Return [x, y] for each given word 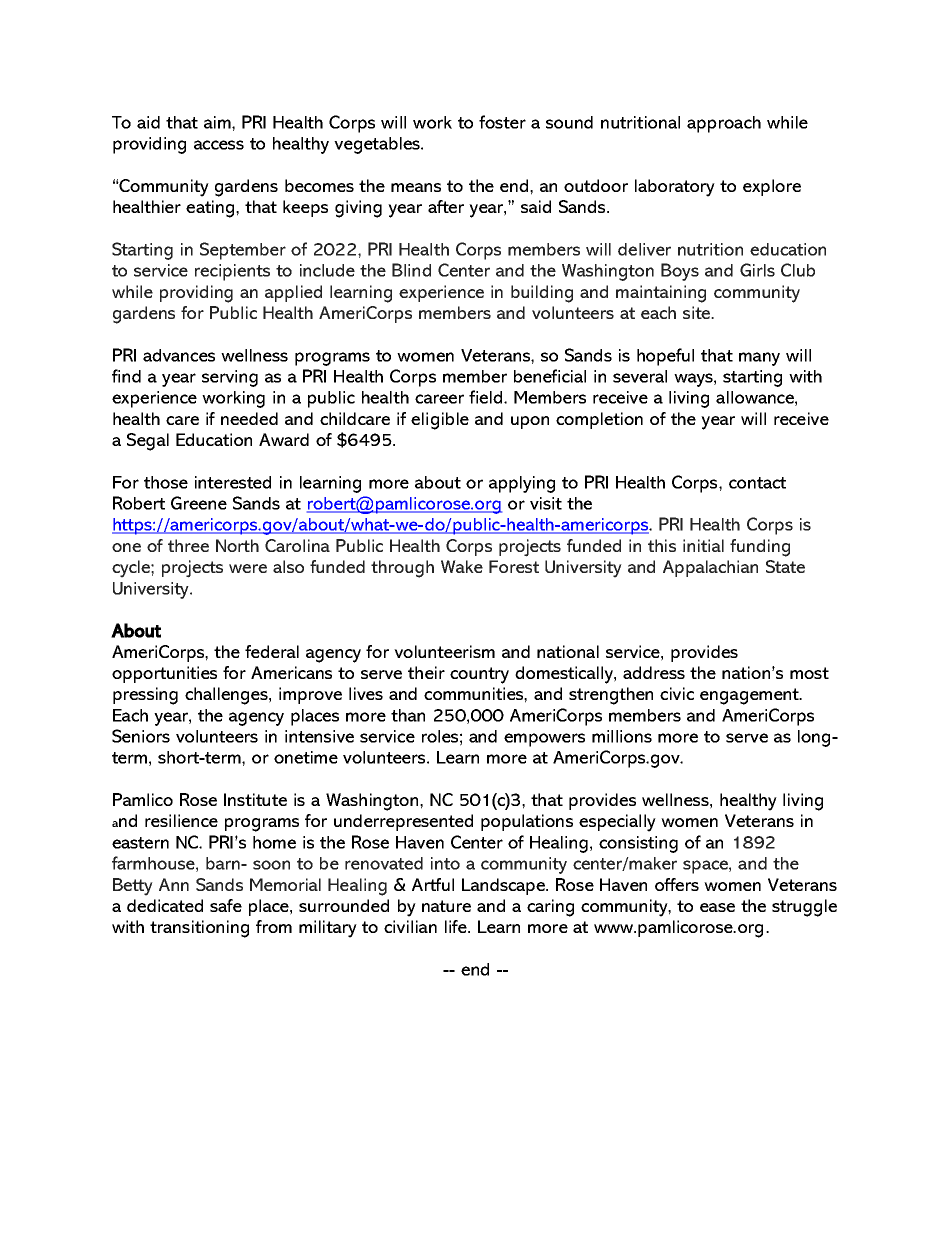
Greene [199, 503]
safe [226, 905]
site [698, 312]
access [219, 145]
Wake [462, 566]
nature [446, 906]
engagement [750, 696]
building [542, 294]
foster [502, 122]
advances [179, 355]
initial [703, 545]
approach [724, 124]
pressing [145, 696]
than [408, 715]
